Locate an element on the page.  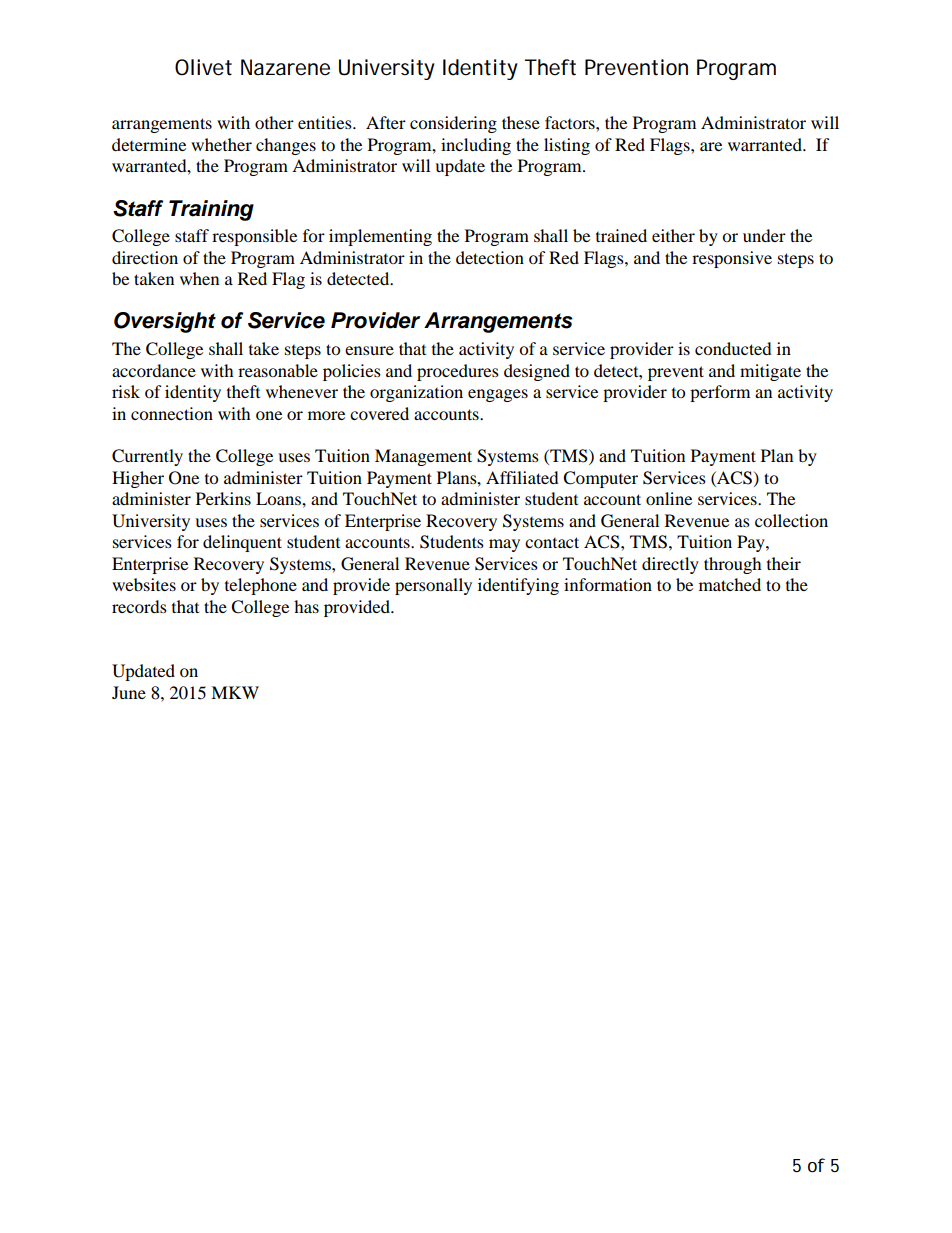
including is located at coordinates (476, 146).
